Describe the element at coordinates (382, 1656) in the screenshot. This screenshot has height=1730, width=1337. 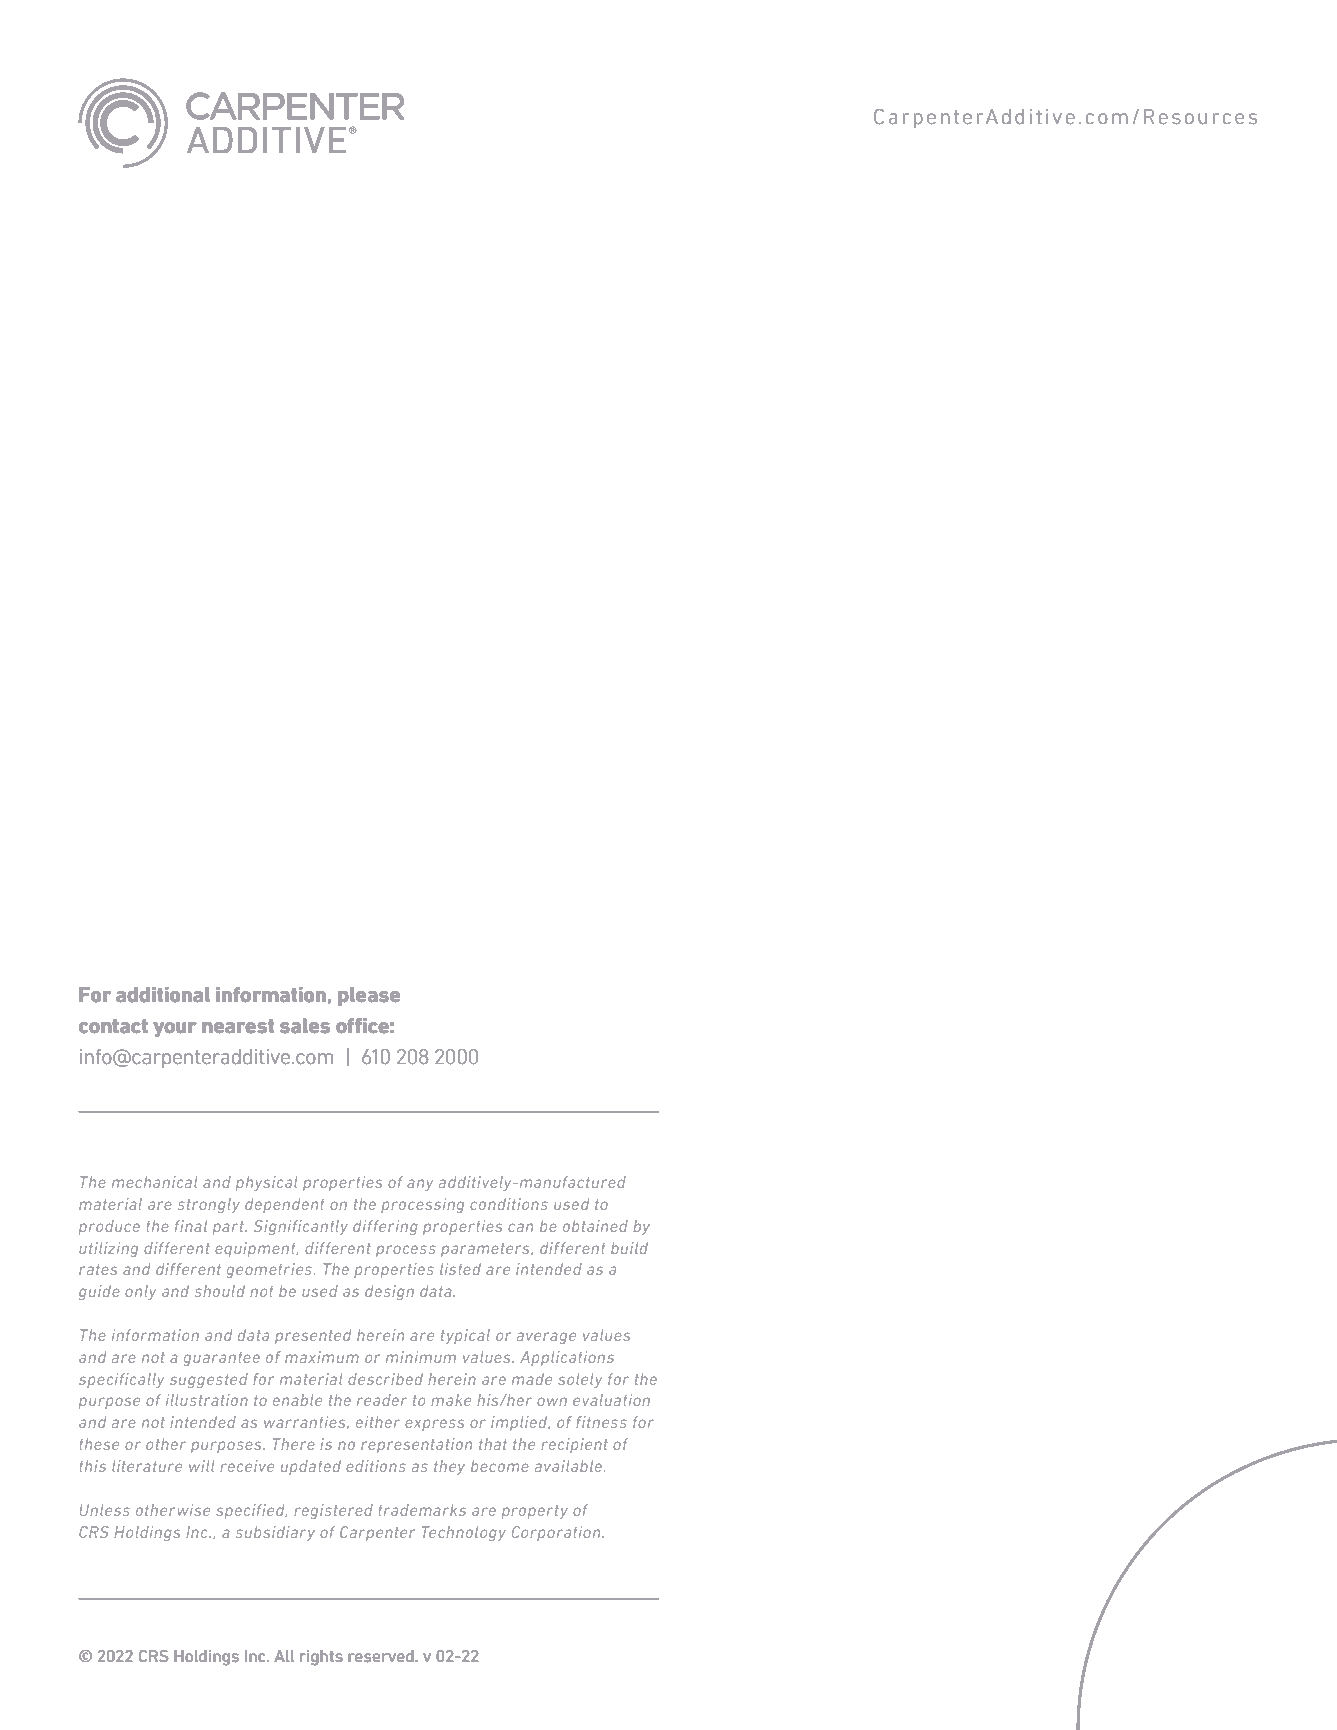
I see `reserved` at that location.
